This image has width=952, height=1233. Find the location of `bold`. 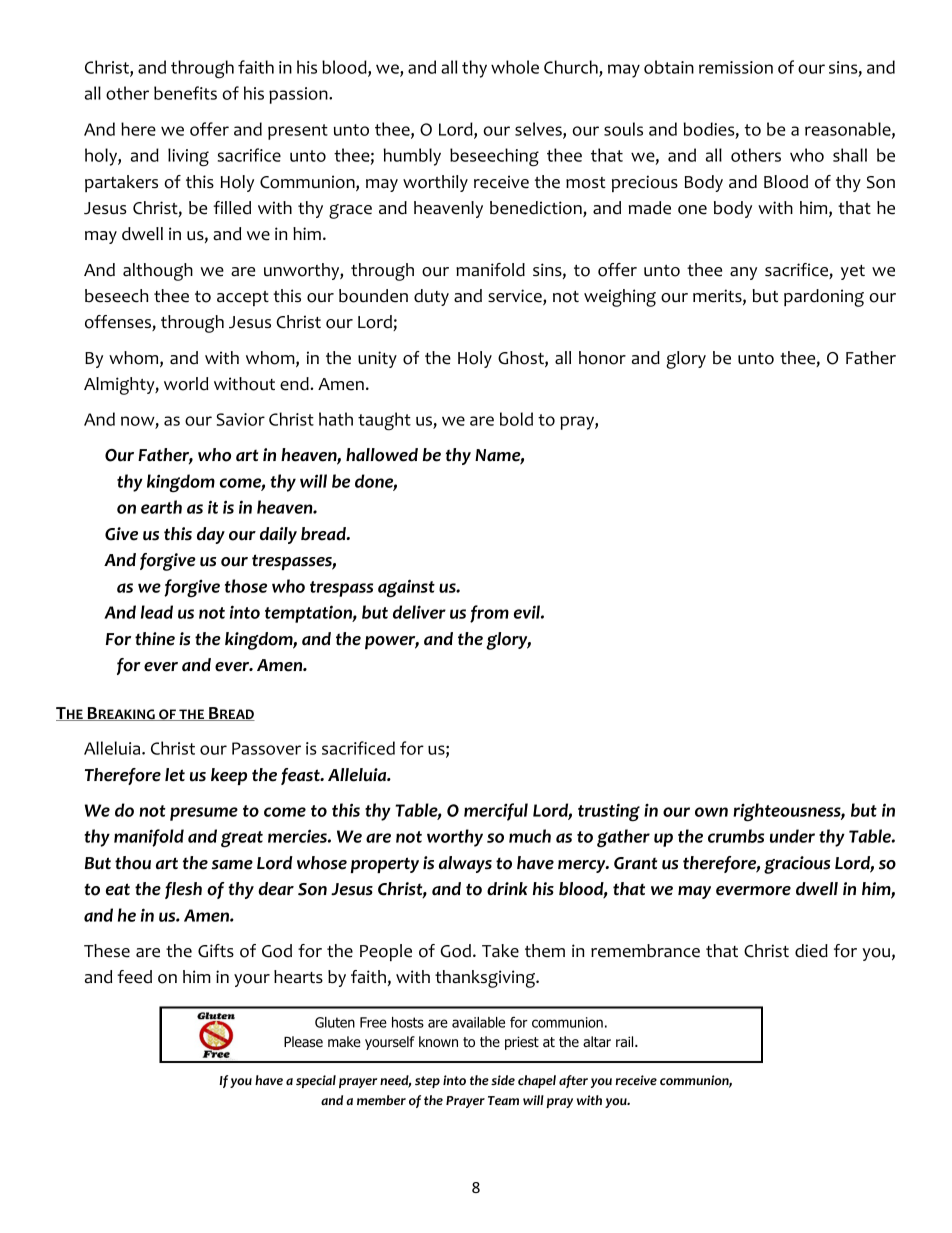

bold is located at coordinates (516, 419).
